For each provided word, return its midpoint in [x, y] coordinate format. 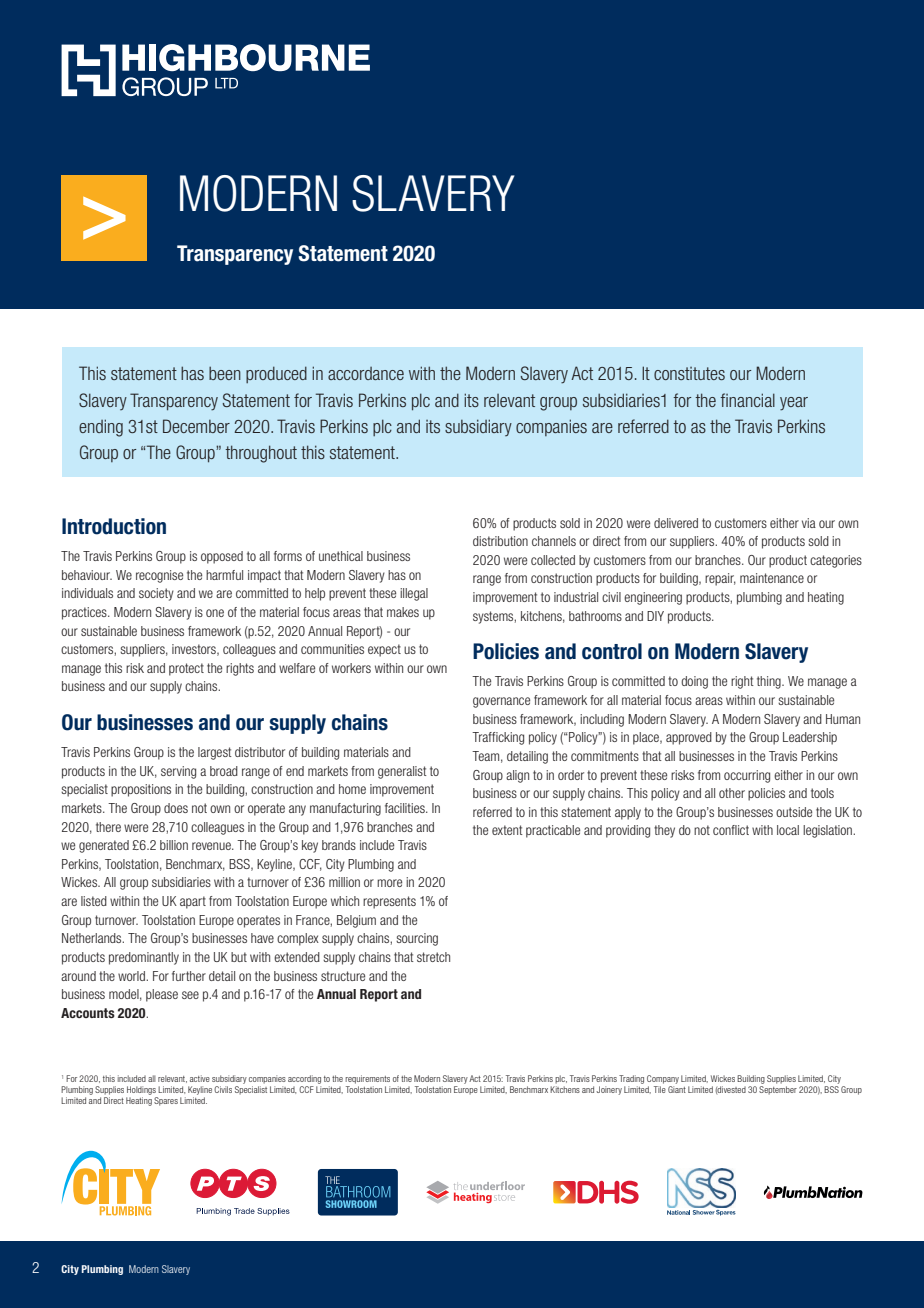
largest [215, 753]
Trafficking [498, 738]
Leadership [810, 738]
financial [747, 400]
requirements [367, 1079]
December [196, 426]
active [200, 1078]
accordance [366, 373]
